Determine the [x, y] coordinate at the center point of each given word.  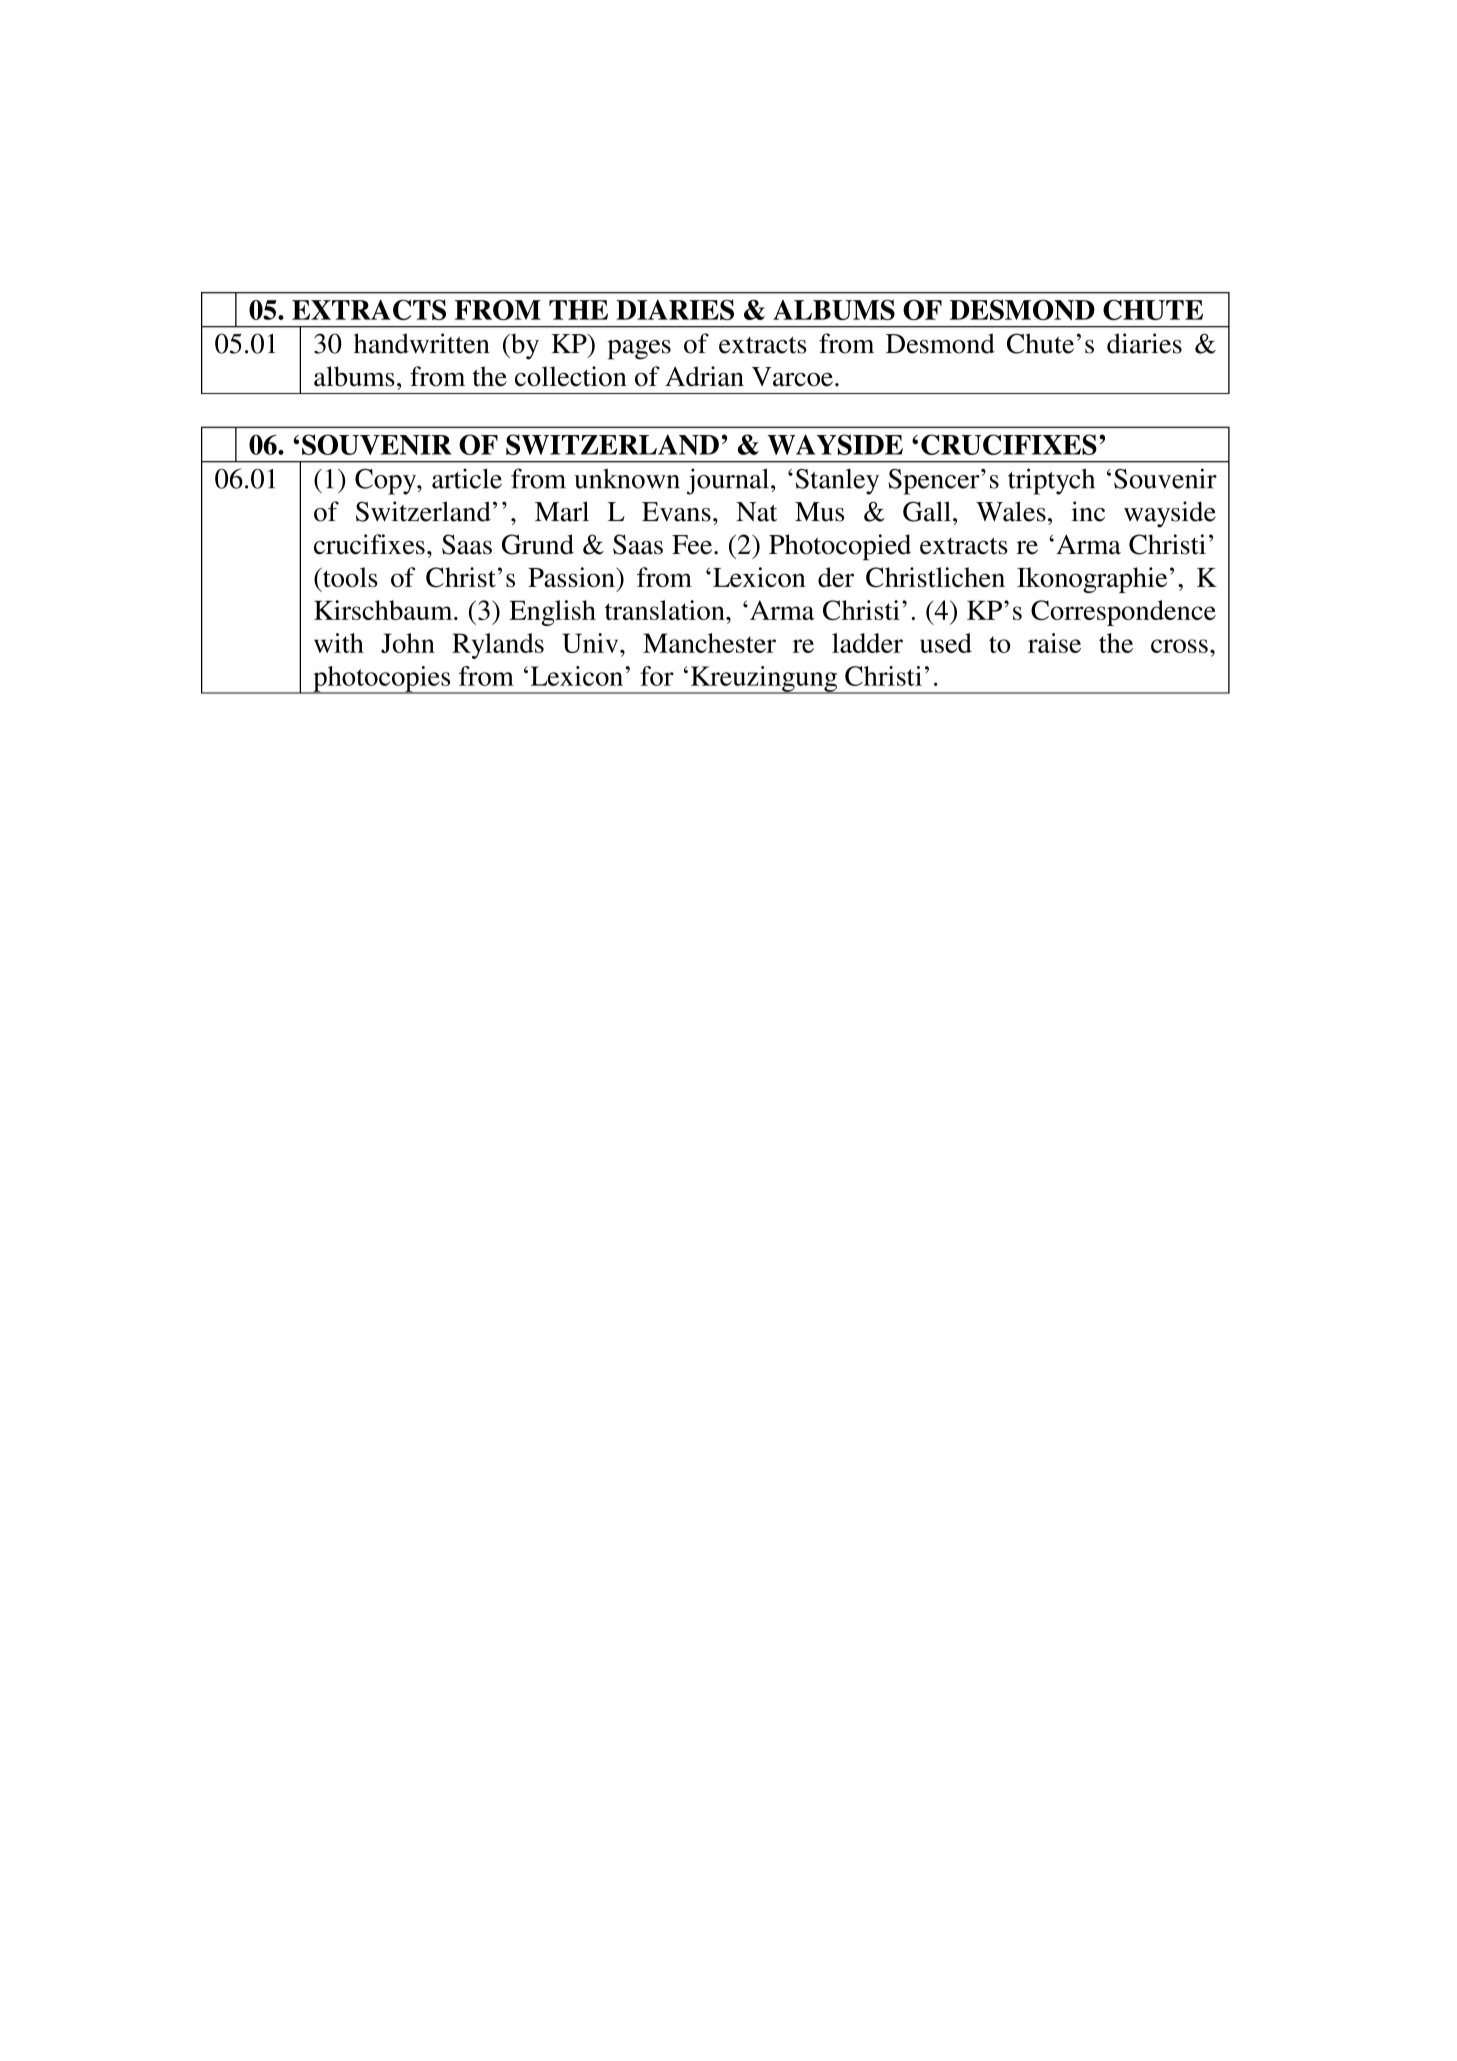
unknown [627, 478]
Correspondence [1123, 613]
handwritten [422, 343]
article [467, 478]
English [552, 613]
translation [666, 610]
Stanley [837, 482]
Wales [1011, 511]
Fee [693, 545]
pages [639, 350]
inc [1088, 511]
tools [349, 577]
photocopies [382, 680]
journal [728, 481]
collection [571, 376]
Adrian [704, 376]
